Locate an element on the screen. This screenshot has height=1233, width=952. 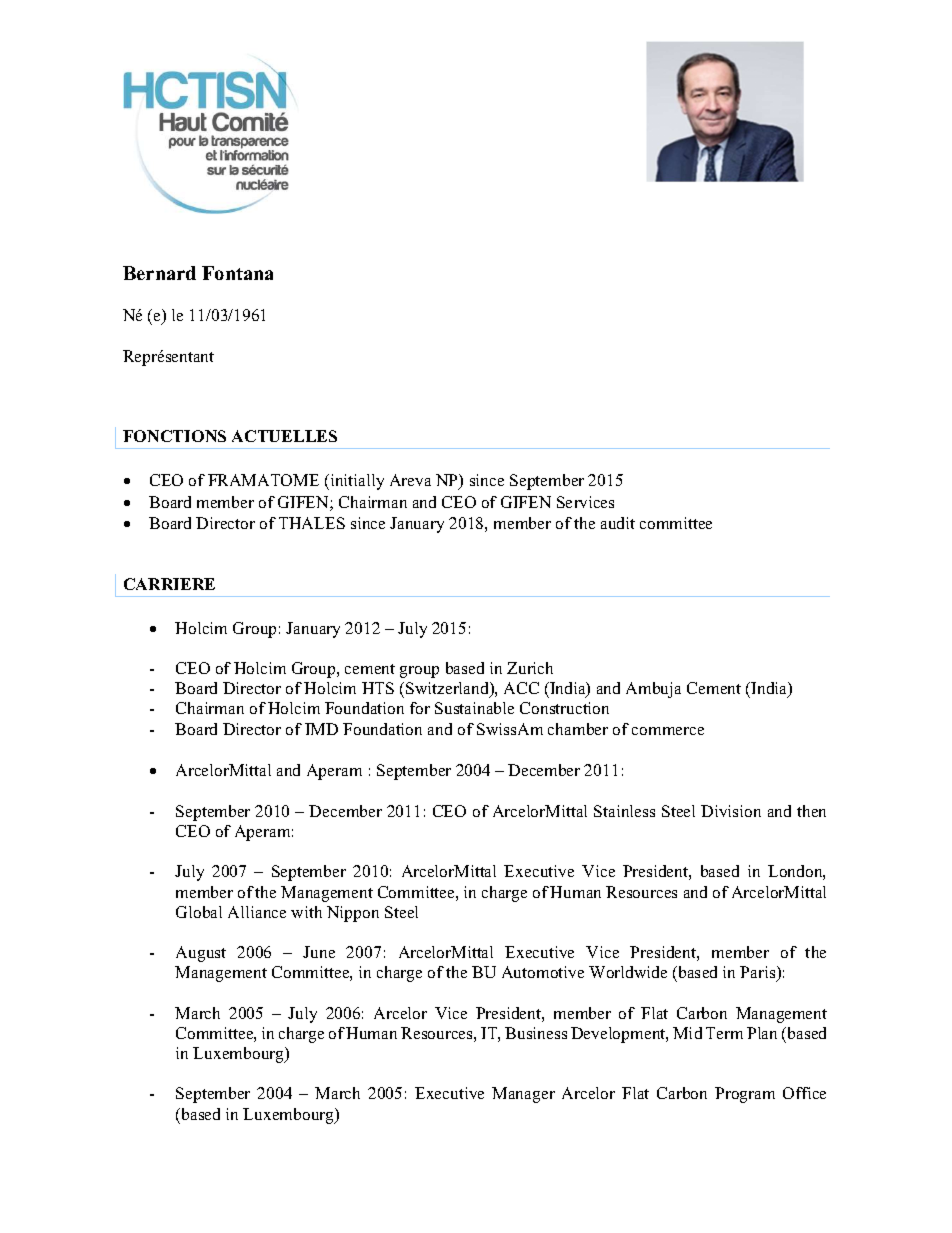
Division is located at coordinates (731, 811).
